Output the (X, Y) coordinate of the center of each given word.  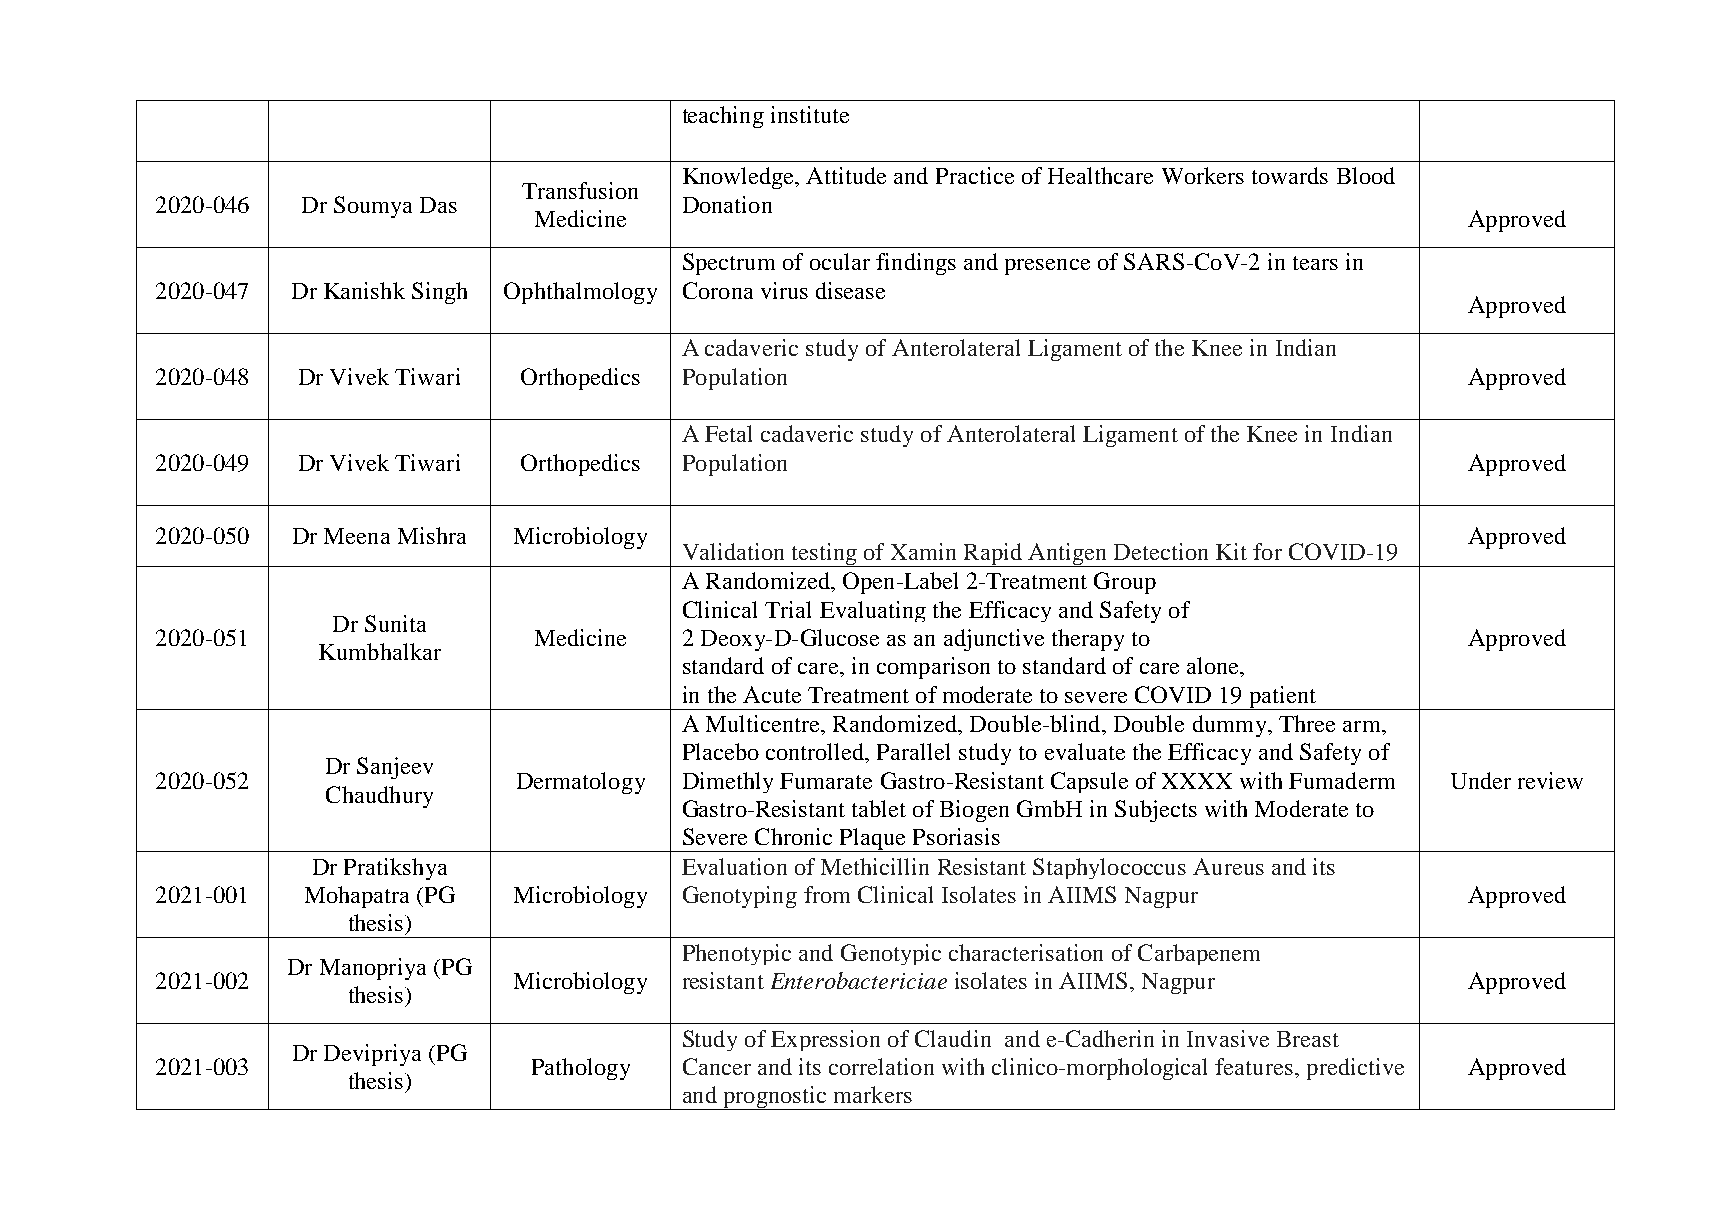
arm (1363, 726)
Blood (1366, 175)
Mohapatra (357, 897)
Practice (975, 175)
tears (1315, 263)
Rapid (992, 555)
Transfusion (580, 190)
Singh (439, 293)
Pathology (581, 1069)
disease (850, 290)
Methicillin (875, 866)
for (1267, 551)
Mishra (432, 535)
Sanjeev (395, 768)
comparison (933, 668)
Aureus (1228, 866)
